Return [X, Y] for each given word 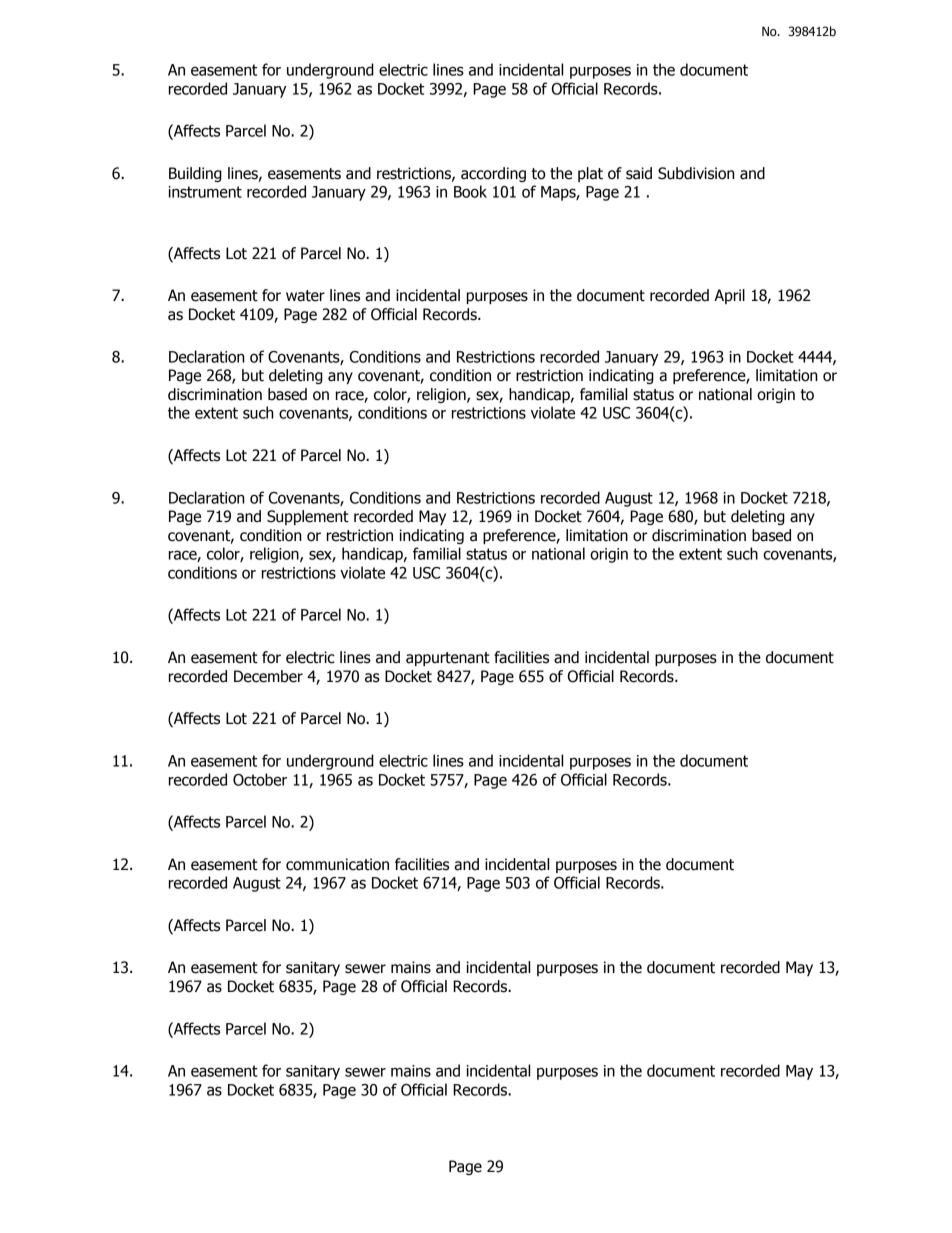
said [639, 173]
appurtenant [448, 659]
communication [337, 864]
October [260, 779]
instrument [205, 192]
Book [470, 191]
